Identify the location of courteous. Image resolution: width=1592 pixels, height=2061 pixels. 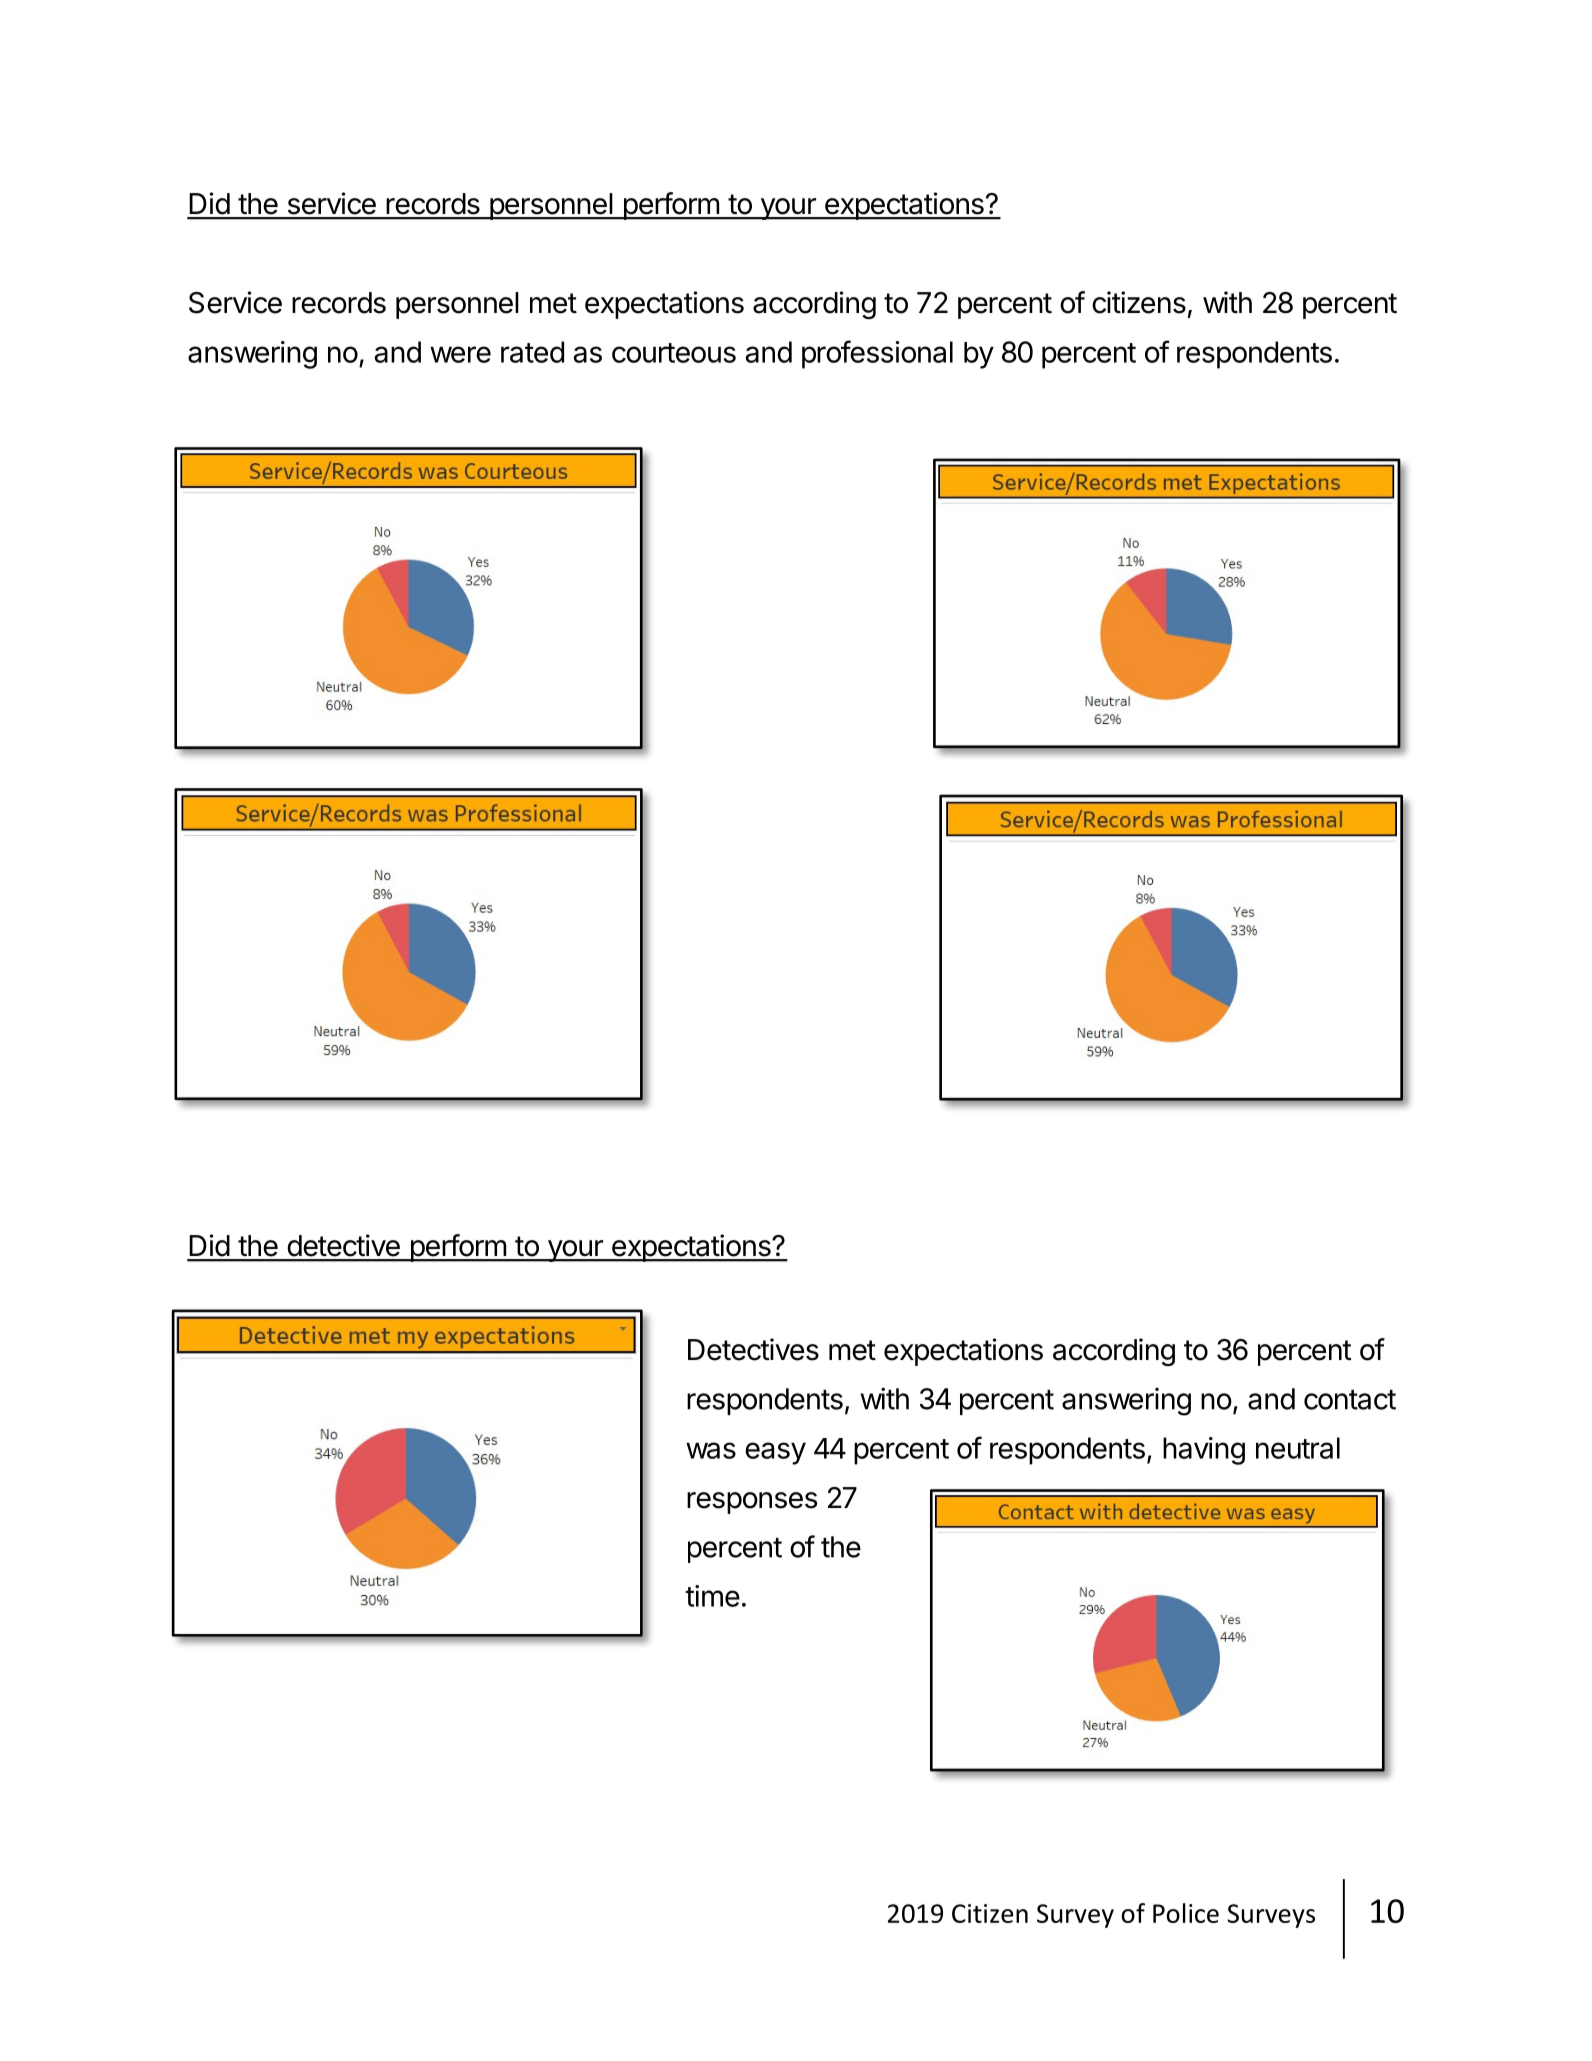
(674, 353).
